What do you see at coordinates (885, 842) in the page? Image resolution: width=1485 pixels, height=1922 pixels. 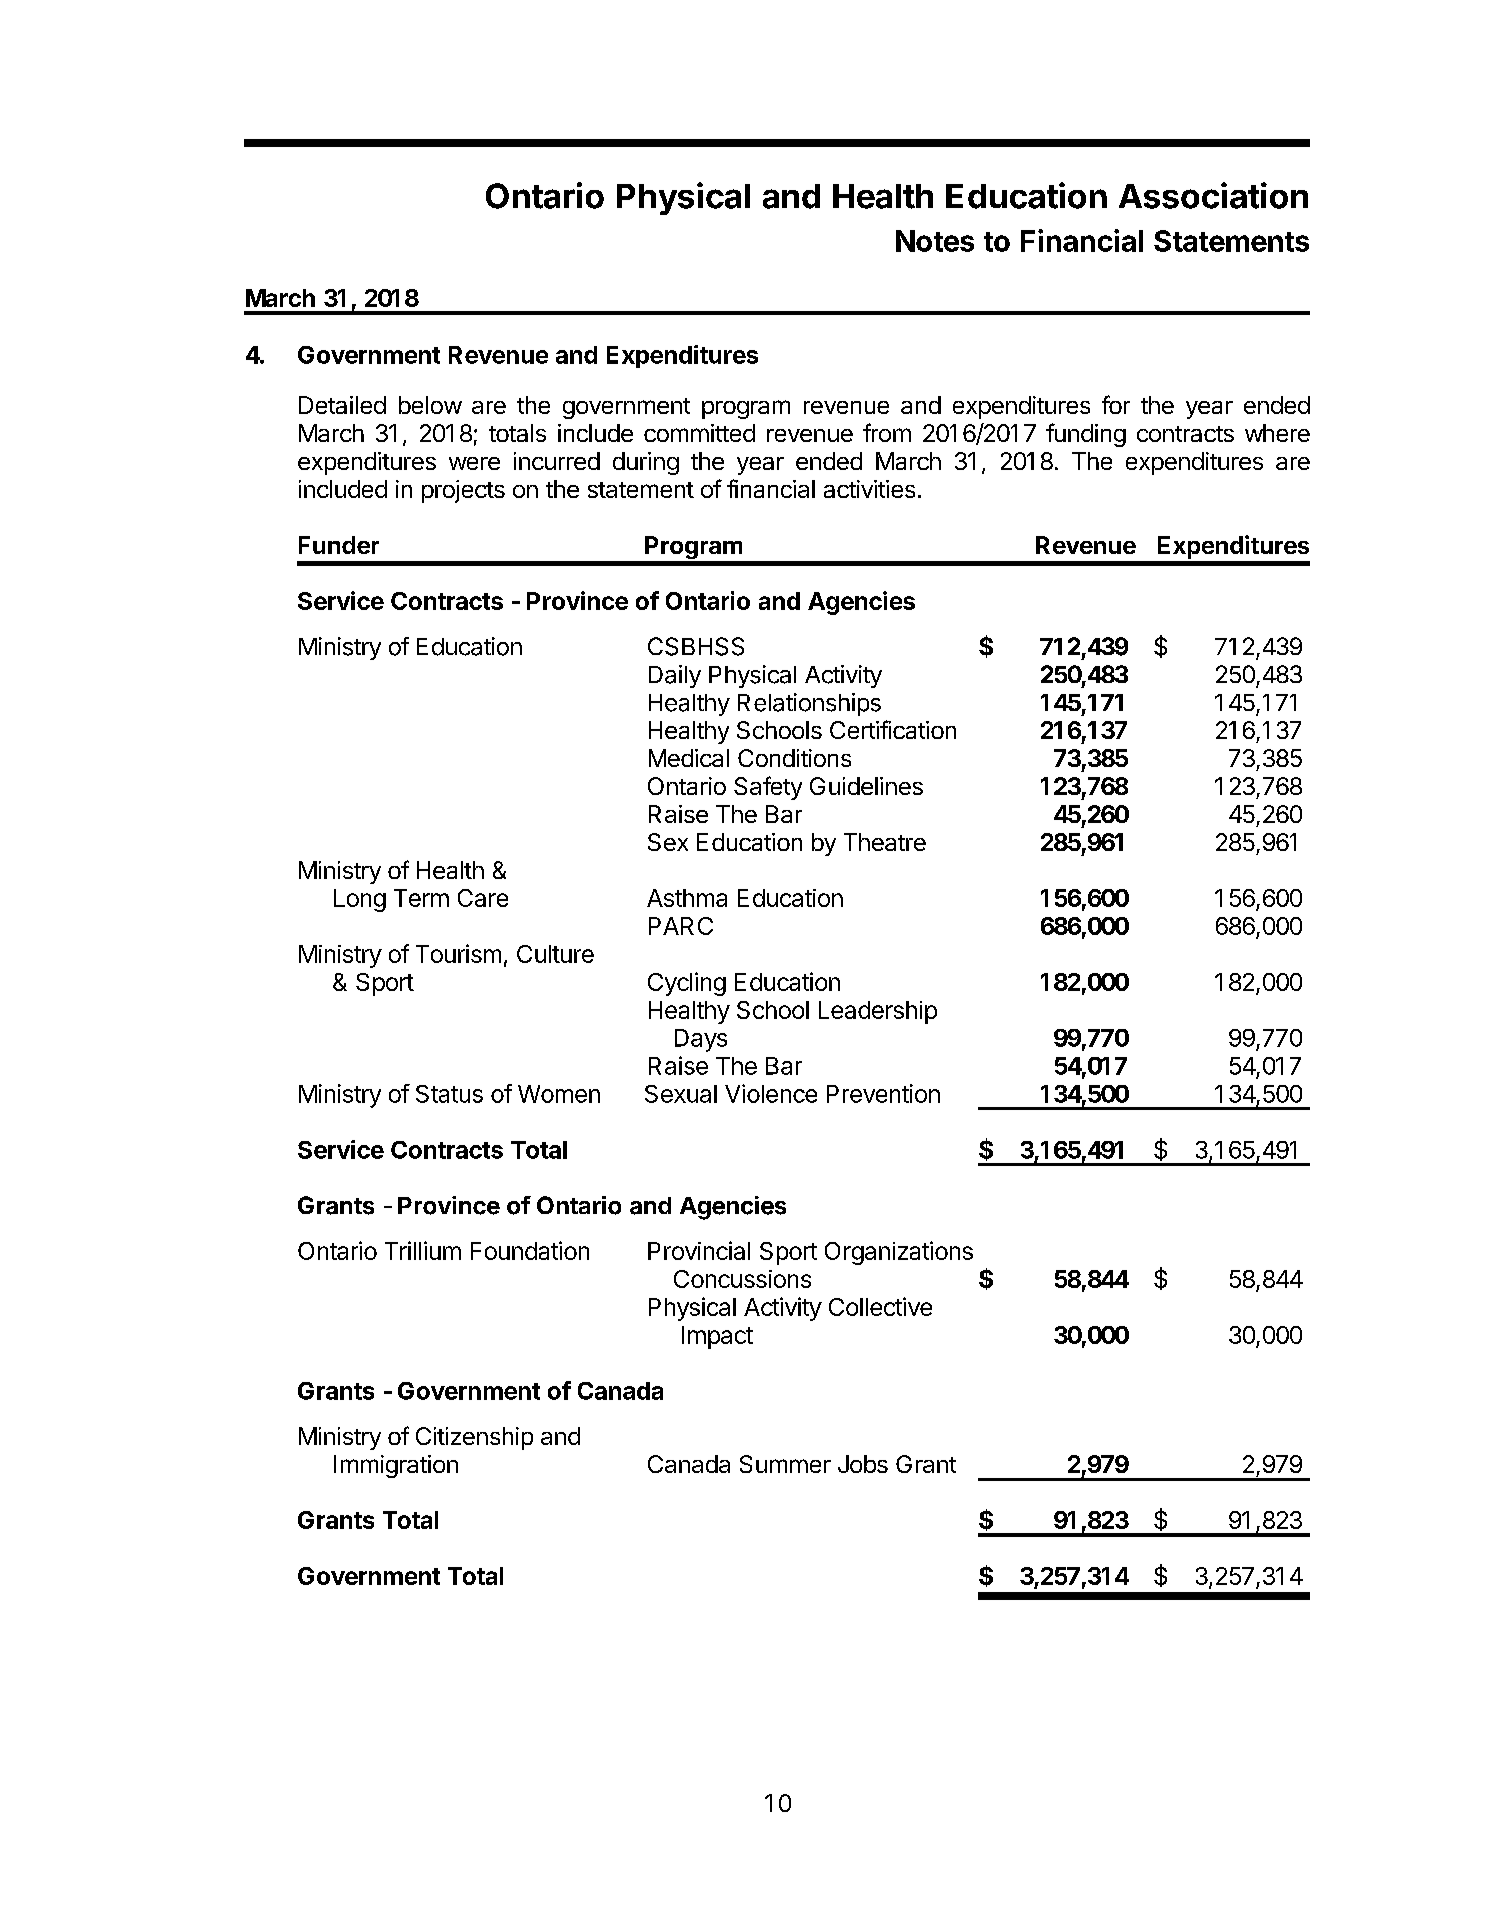 I see `Theatre` at bounding box center [885, 842].
